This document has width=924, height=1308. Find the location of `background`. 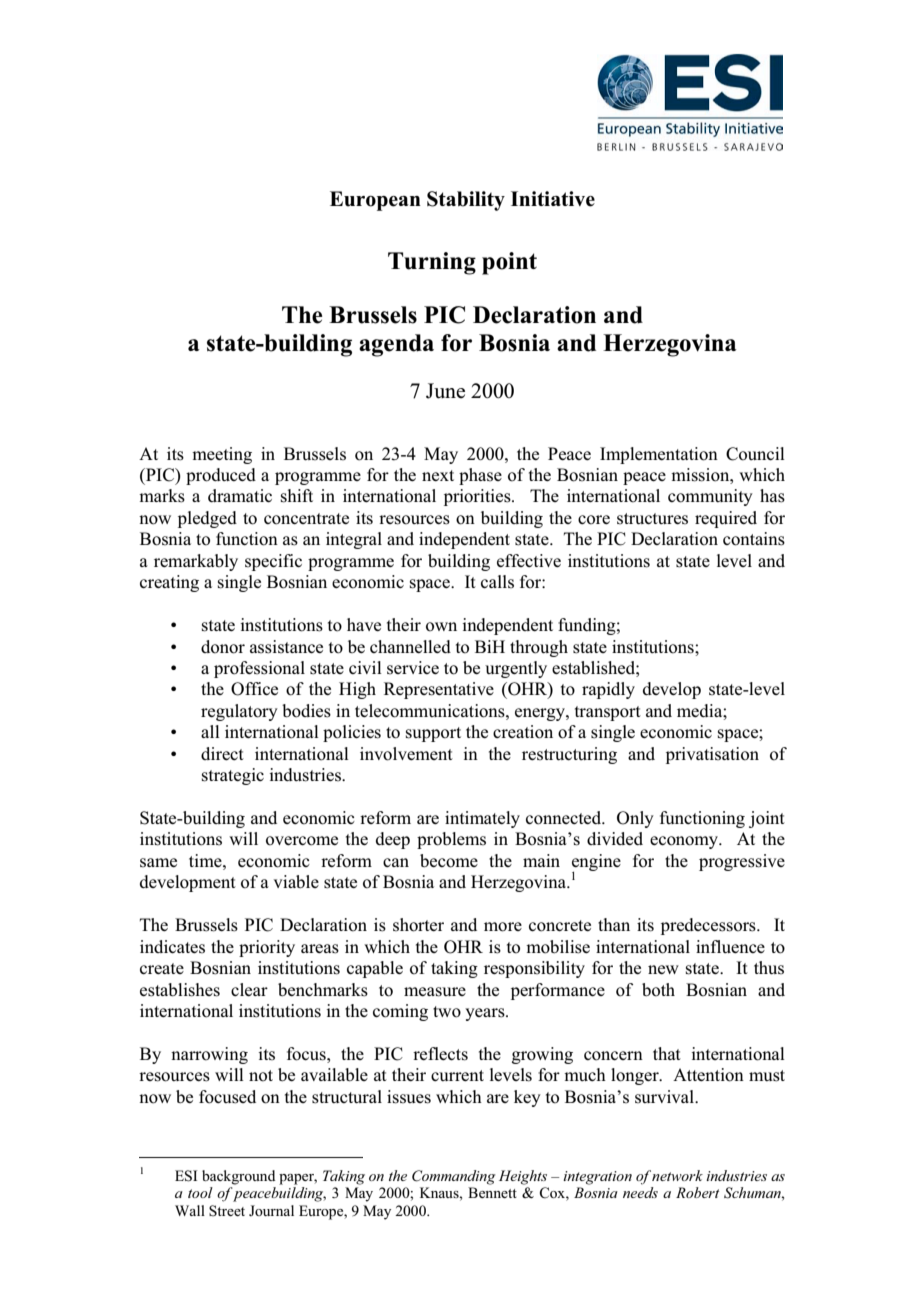

background is located at coordinates (239, 1177).
